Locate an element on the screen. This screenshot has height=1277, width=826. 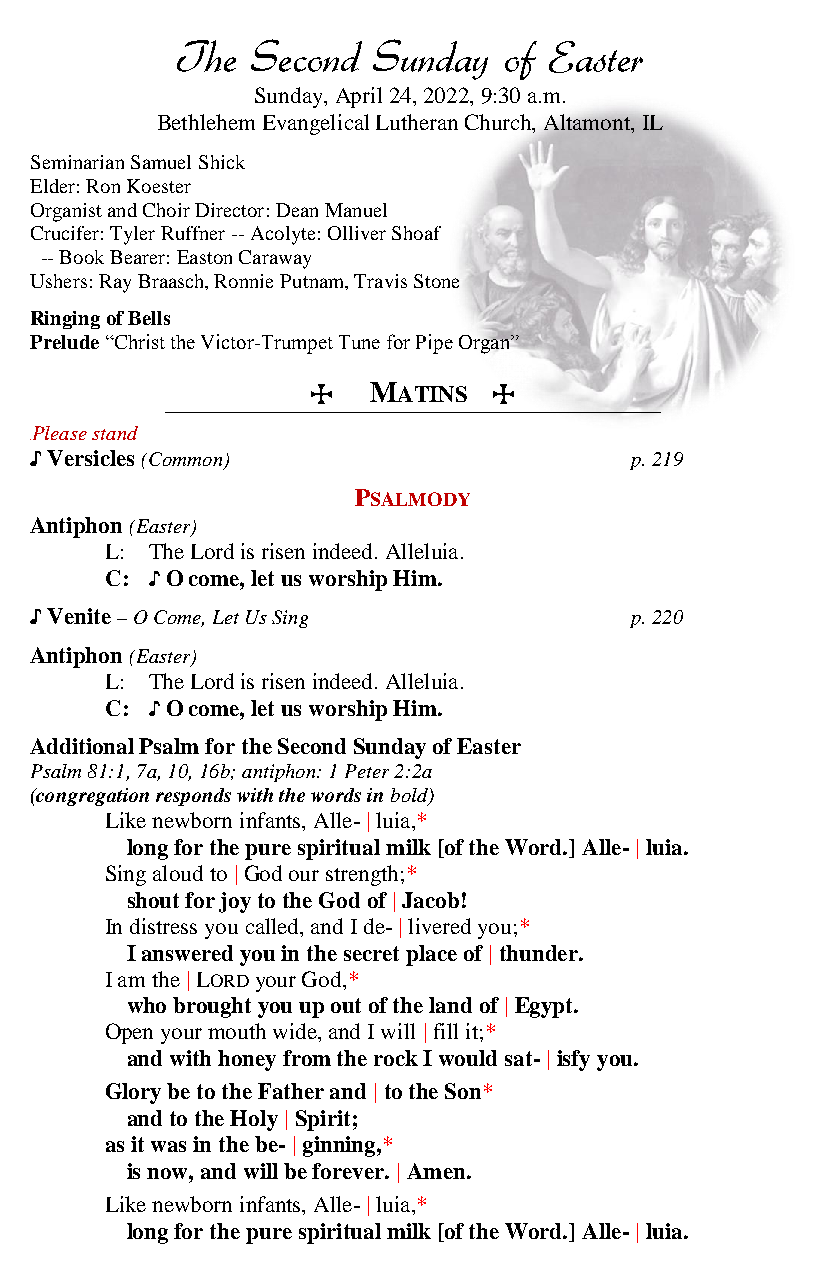
Samuel is located at coordinates (161, 162).
